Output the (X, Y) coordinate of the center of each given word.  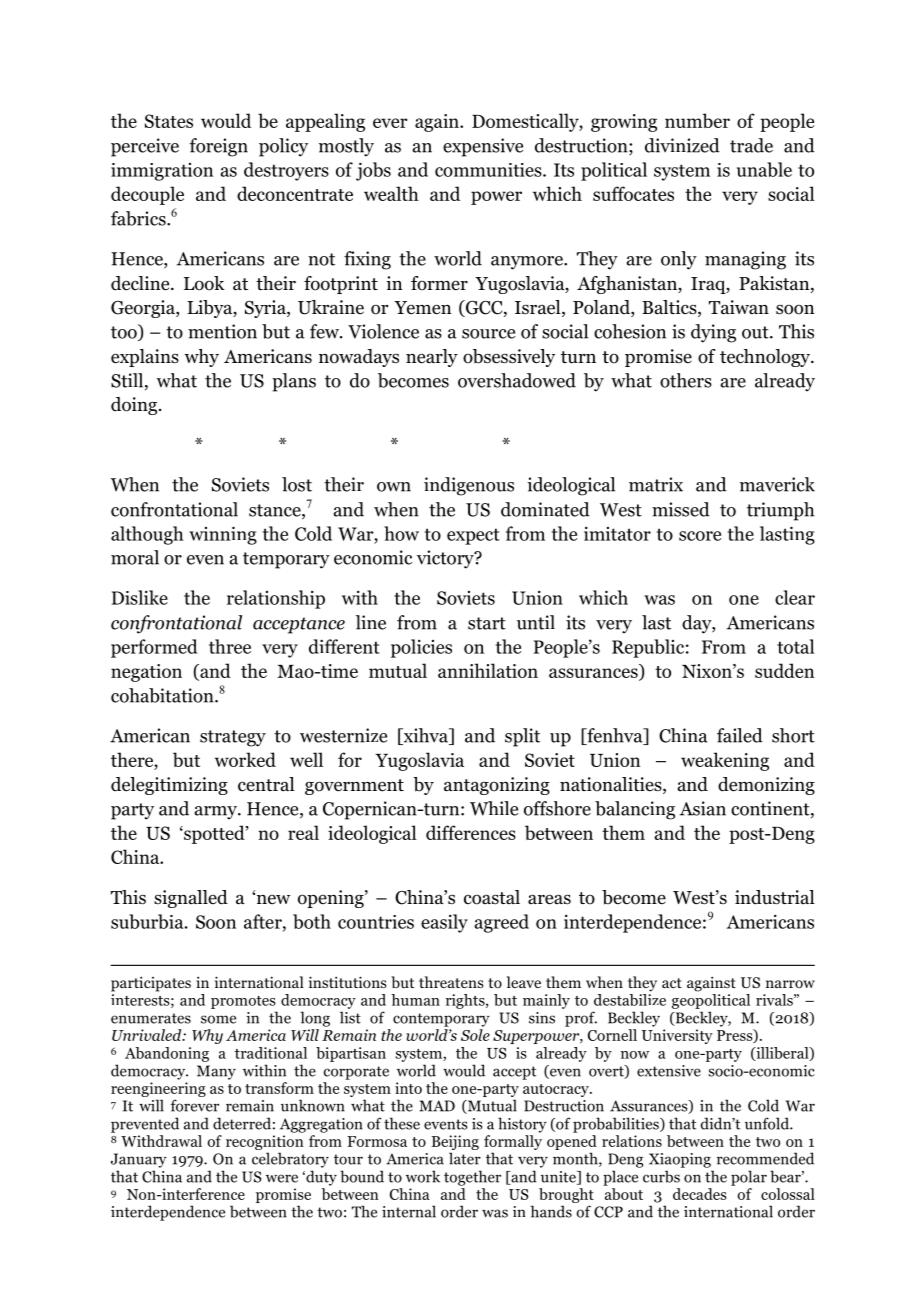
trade (751, 145)
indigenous (469, 486)
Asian (703, 808)
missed (681, 509)
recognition (265, 1144)
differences (471, 832)
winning (223, 535)
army (216, 813)
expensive (483, 147)
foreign (218, 147)
